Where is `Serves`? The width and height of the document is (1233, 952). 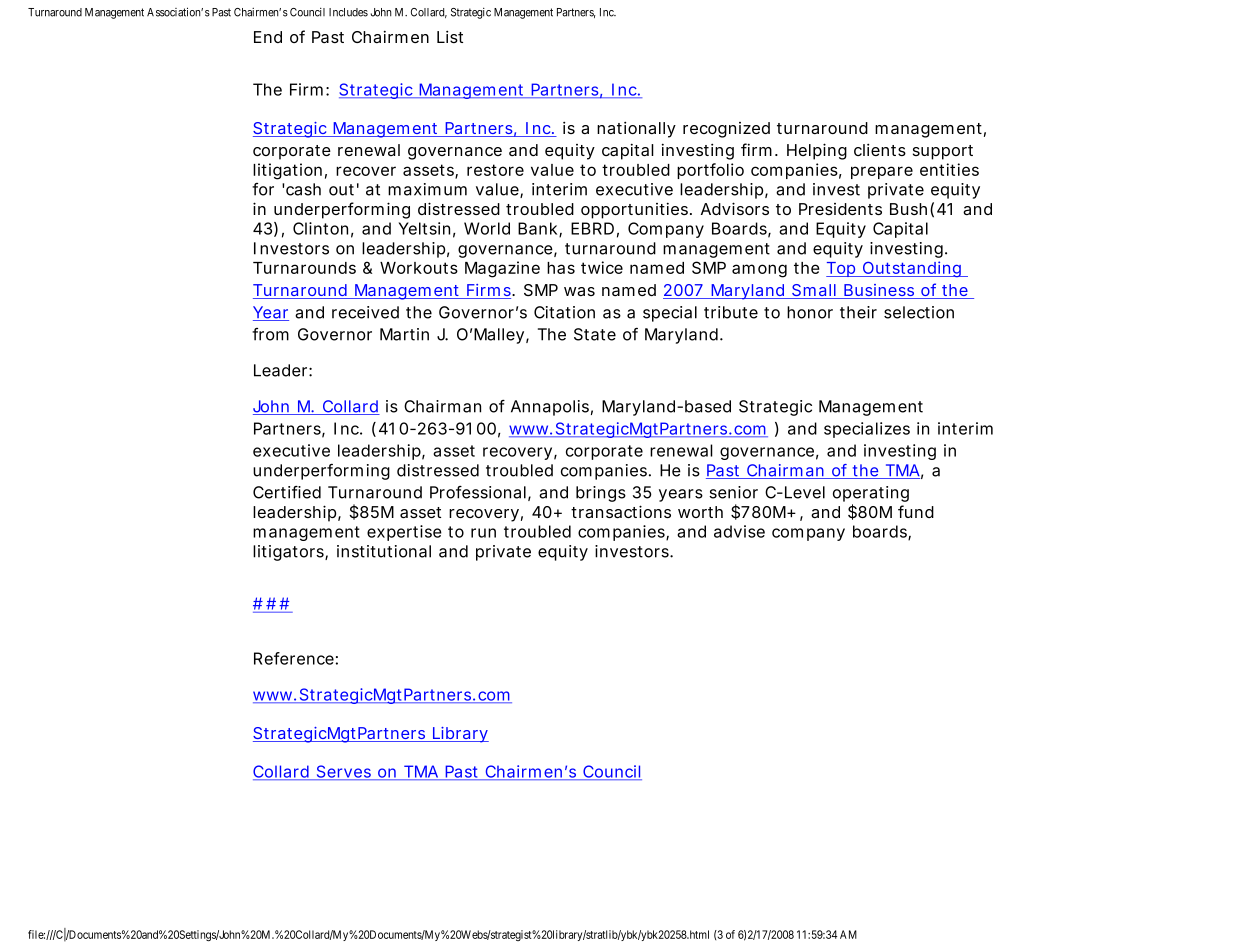
Serves is located at coordinates (345, 772).
